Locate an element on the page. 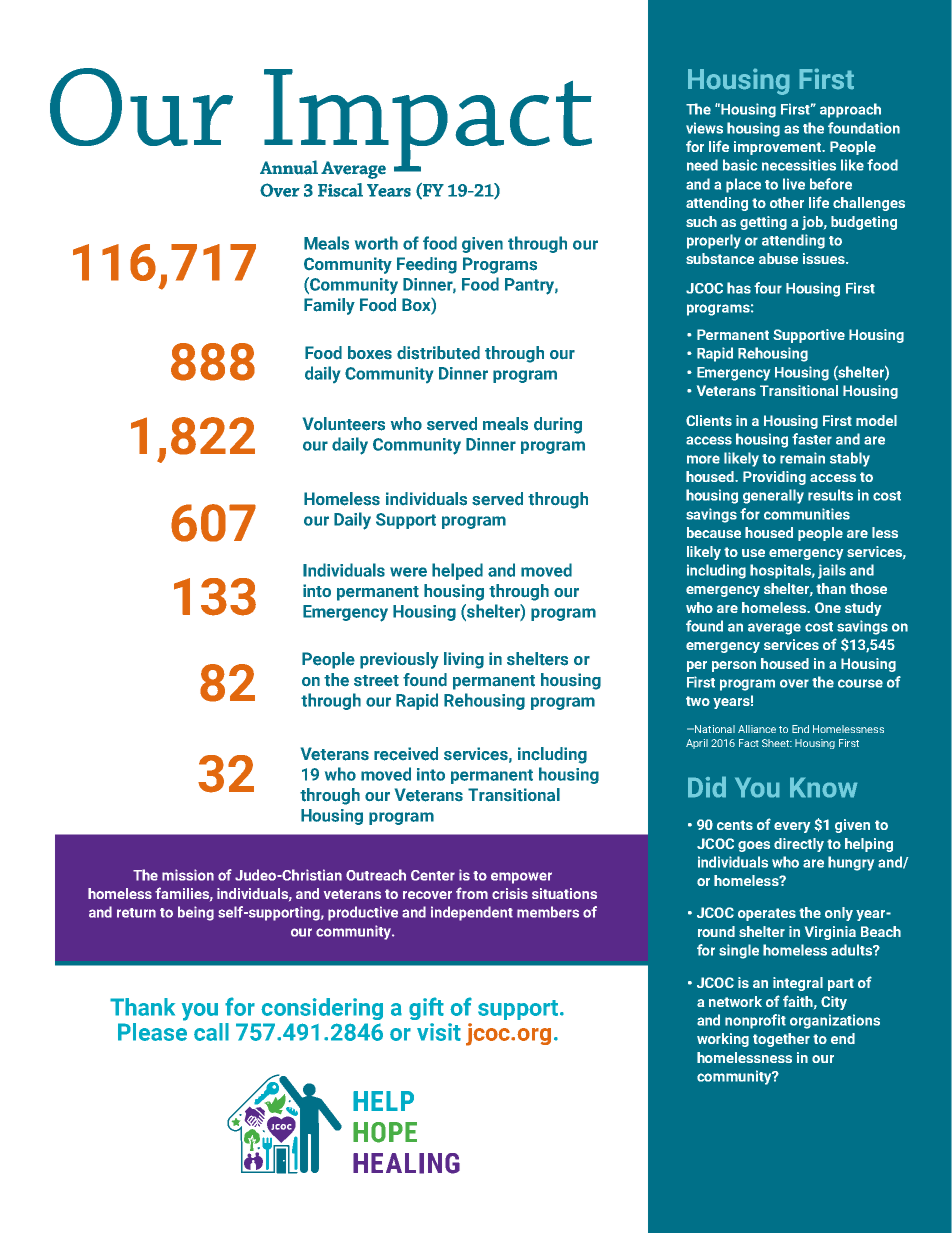 The height and width of the image is (1233, 952). improvement is located at coordinates (779, 148).
